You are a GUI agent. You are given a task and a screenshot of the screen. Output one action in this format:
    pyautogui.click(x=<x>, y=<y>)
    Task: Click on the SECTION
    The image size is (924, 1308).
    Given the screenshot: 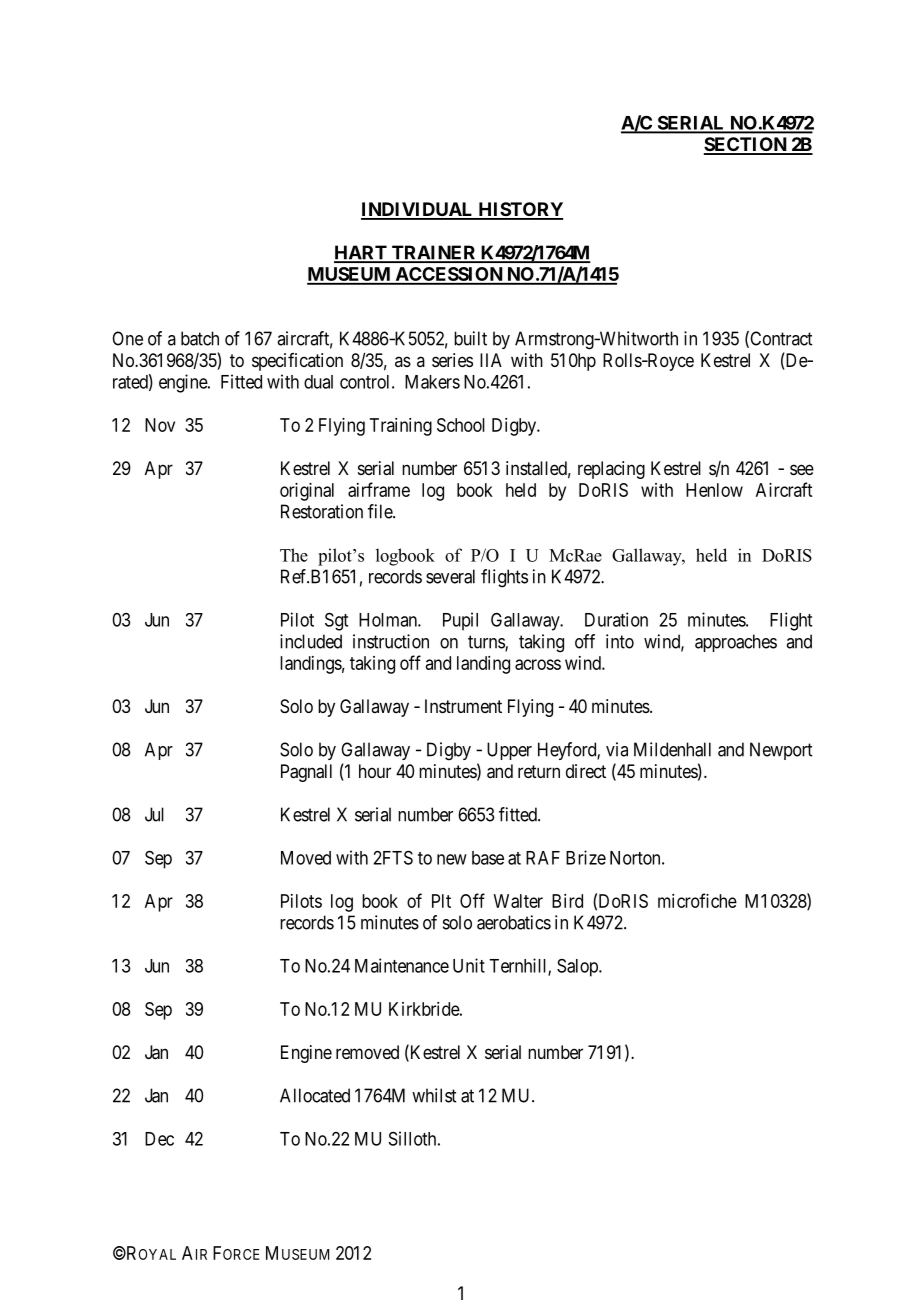 What is the action you would take?
    pyautogui.click(x=746, y=145)
